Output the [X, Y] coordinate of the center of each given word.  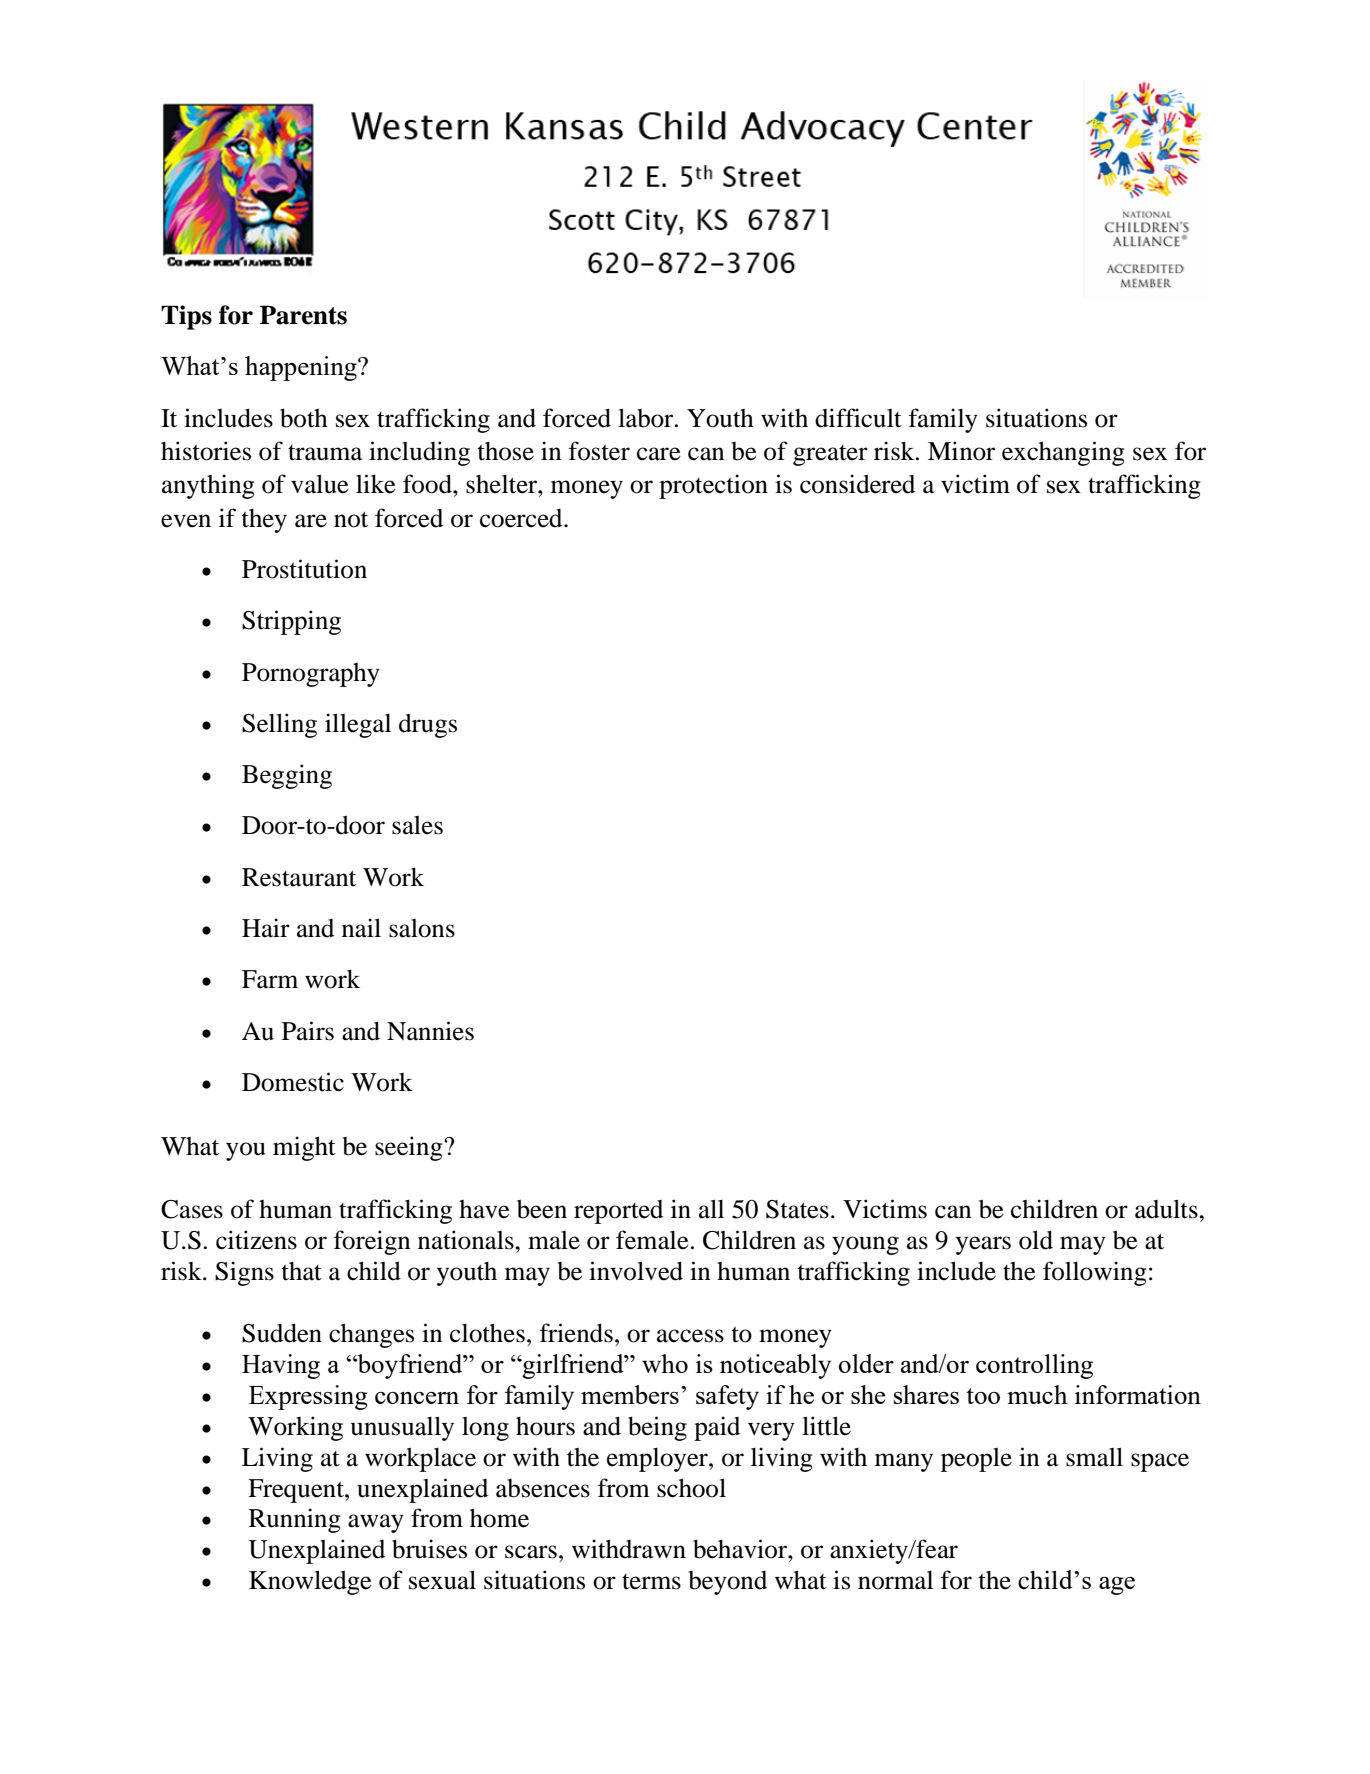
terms [651, 1582]
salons [422, 928]
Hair [266, 928]
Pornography [311, 675]
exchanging [1063, 453]
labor [647, 418]
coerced [522, 518]
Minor [961, 451]
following [1095, 1273]
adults [1167, 1209]
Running [295, 1520]
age [1117, 1586]
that [301, 1271]
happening [302, 368]
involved [636, 1271]
